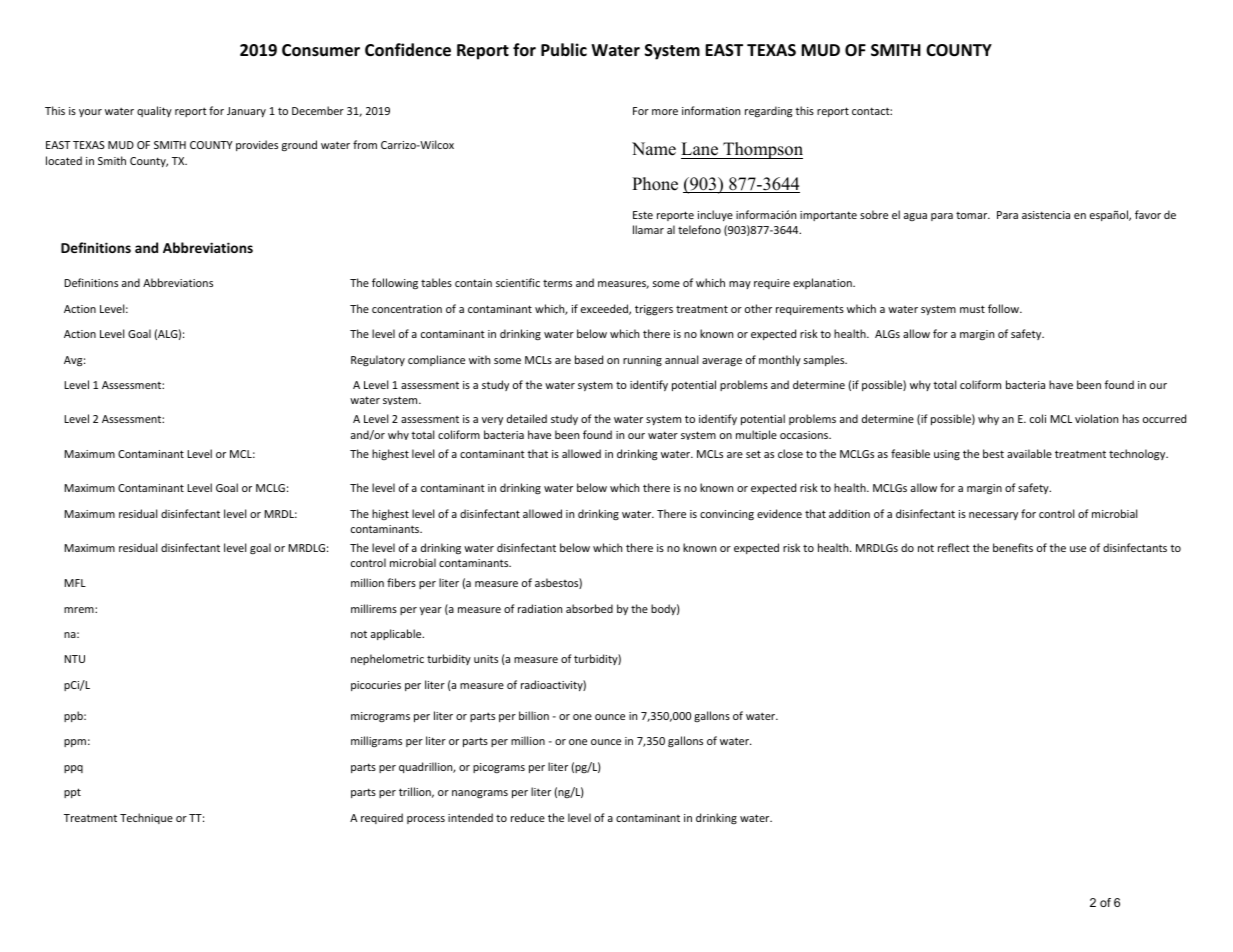 This screenshot has height=952, width=1233. I want to click on absorbed, so click(589, 608).
